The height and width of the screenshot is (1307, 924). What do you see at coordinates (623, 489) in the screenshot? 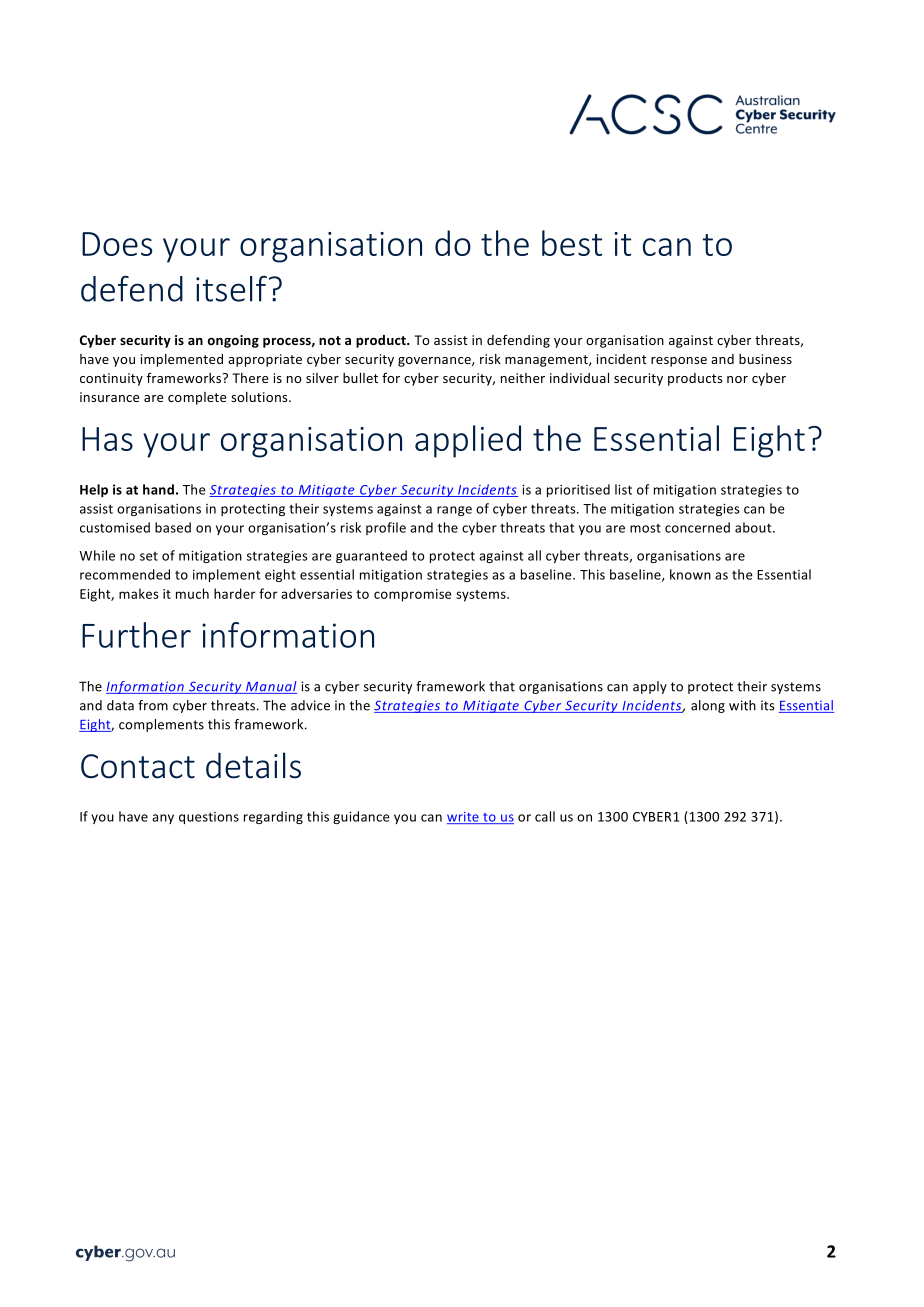
I see `list` at bounding box center [623, 489].
